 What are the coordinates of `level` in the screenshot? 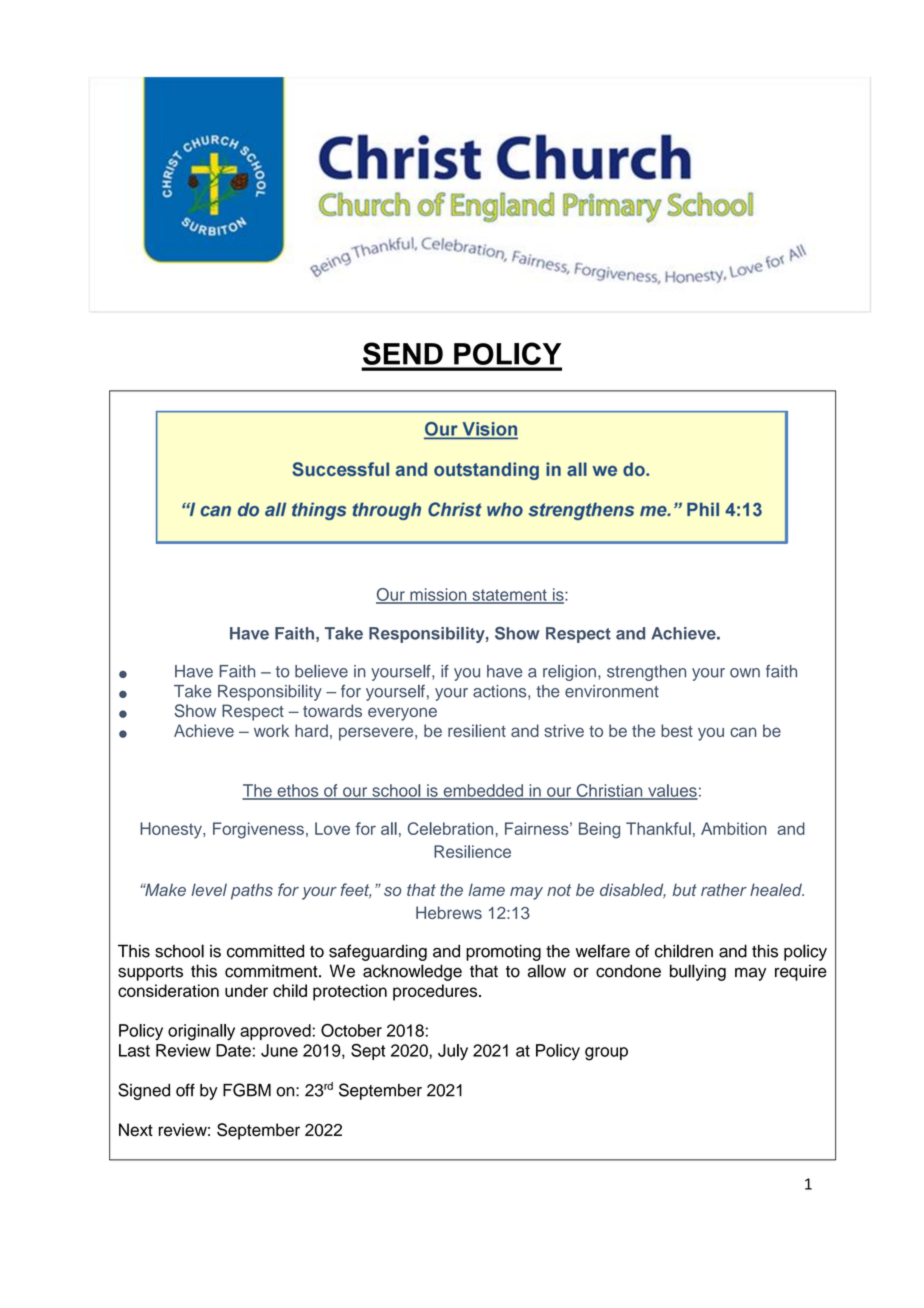 It's located at (209, 889).
